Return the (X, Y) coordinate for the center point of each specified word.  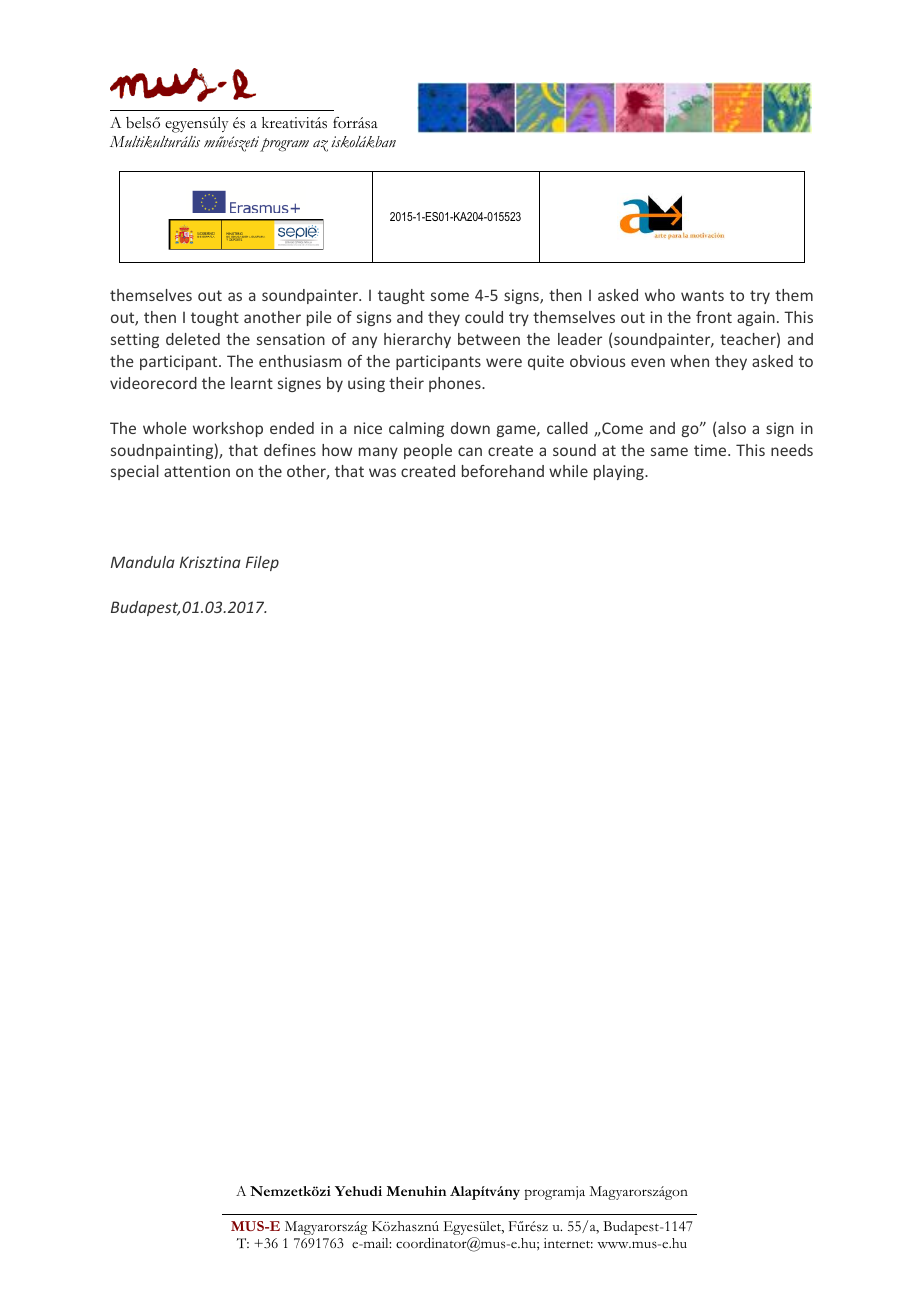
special (135, 472)
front (714, 317)
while (568, 471)
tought (215, 318)
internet (568, 1243)
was (382, 472)
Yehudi (358, 1191)
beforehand (503, 471)
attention (197, 471)
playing (620, 472)
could (484, 317)
